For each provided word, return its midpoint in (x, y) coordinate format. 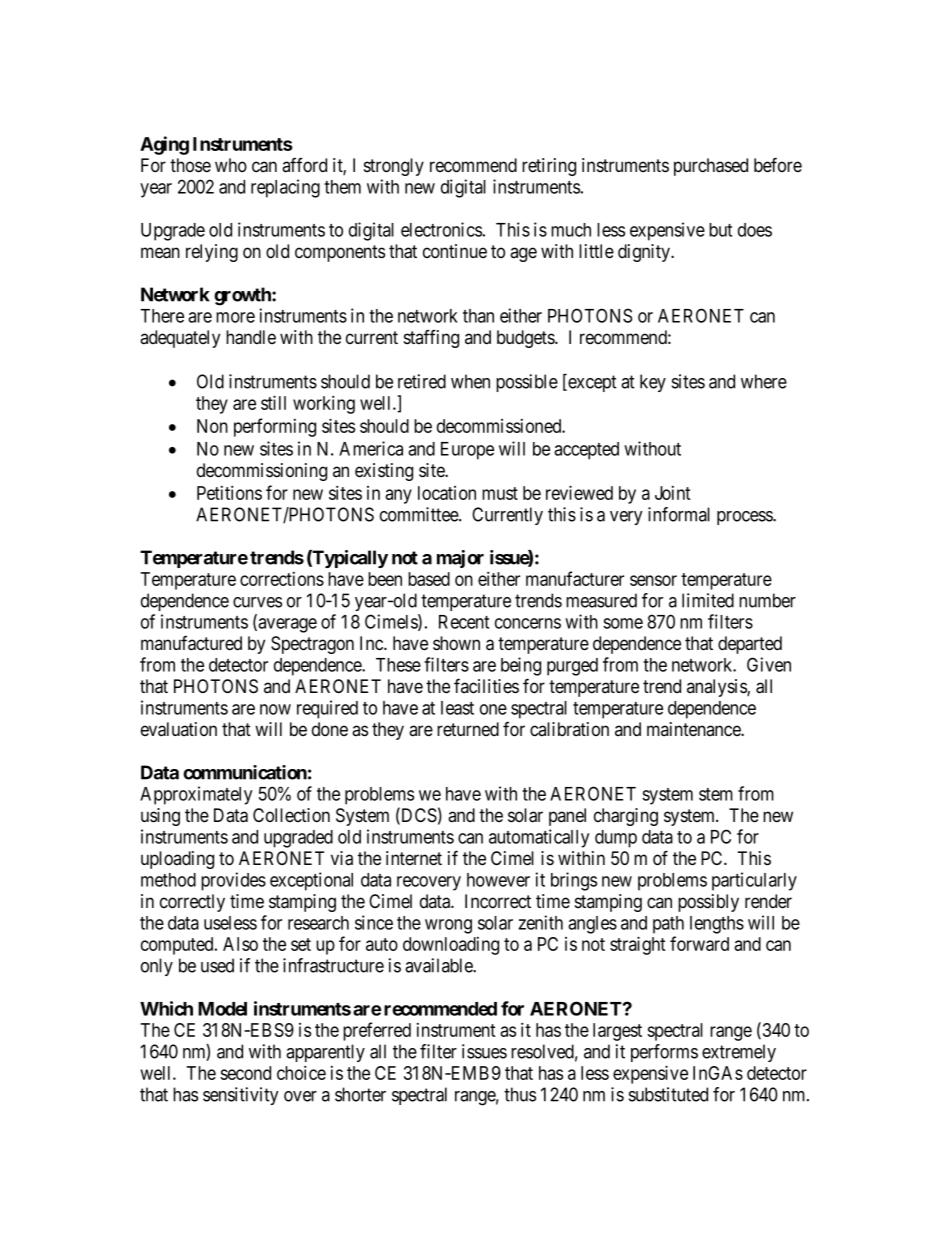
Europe (467, 451)
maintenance (694, 729)
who (231, 165)
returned (468, 729)
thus (520, 1094)
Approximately (196, 795)
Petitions (229, 492)
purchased (711, 167)
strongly (394, 167)
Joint (673, 493)
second (245, 1073)
